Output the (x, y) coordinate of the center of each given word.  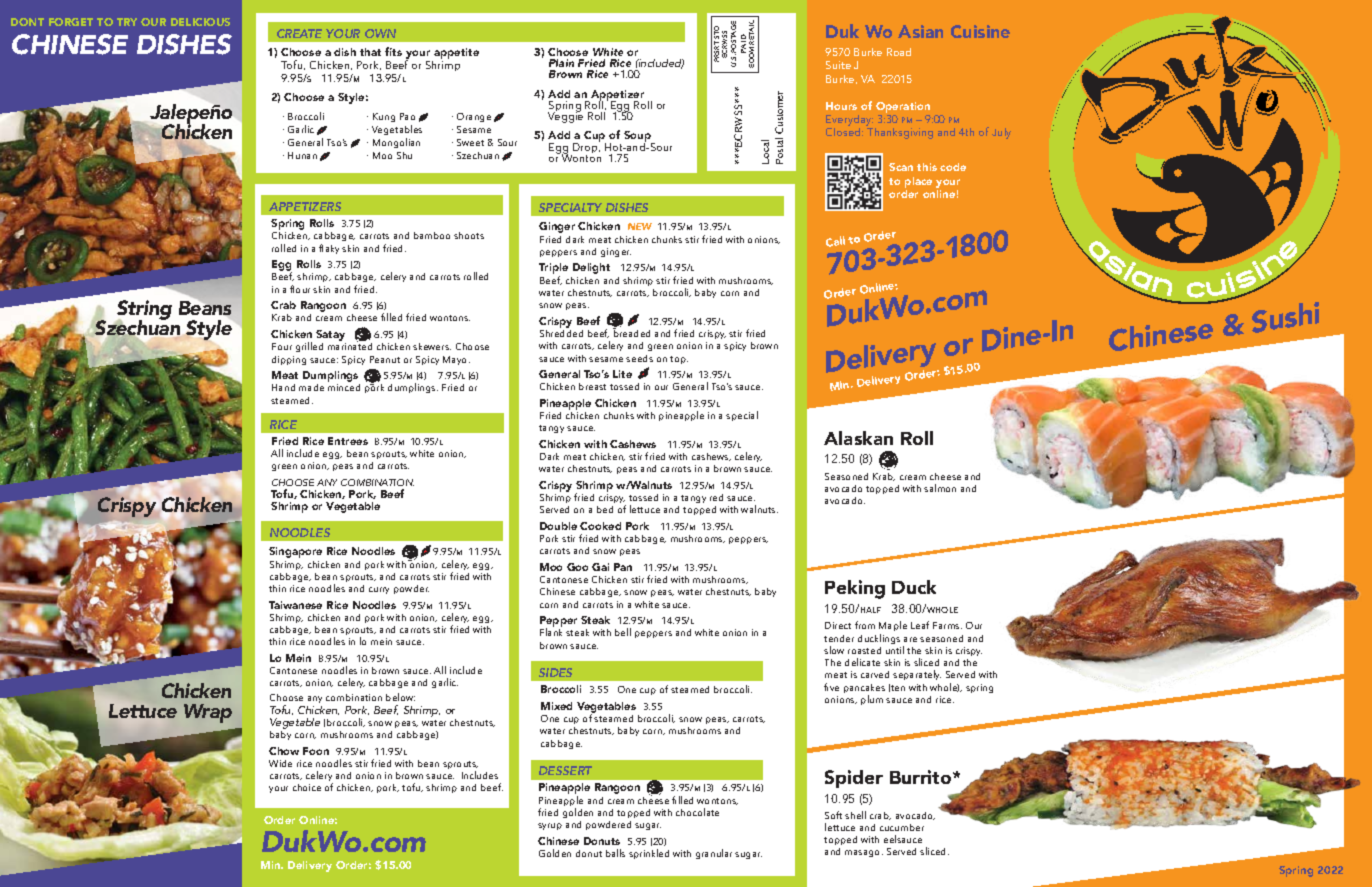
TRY (127, 22)
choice (307, 787)
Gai (600, 567)
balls (615, 853)
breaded (631, 332)
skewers (432, 346)
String (143, 311)
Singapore (295, 552)
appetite (455, 55)
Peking (855, 589)
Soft (833, 815)
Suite (838, 65)
